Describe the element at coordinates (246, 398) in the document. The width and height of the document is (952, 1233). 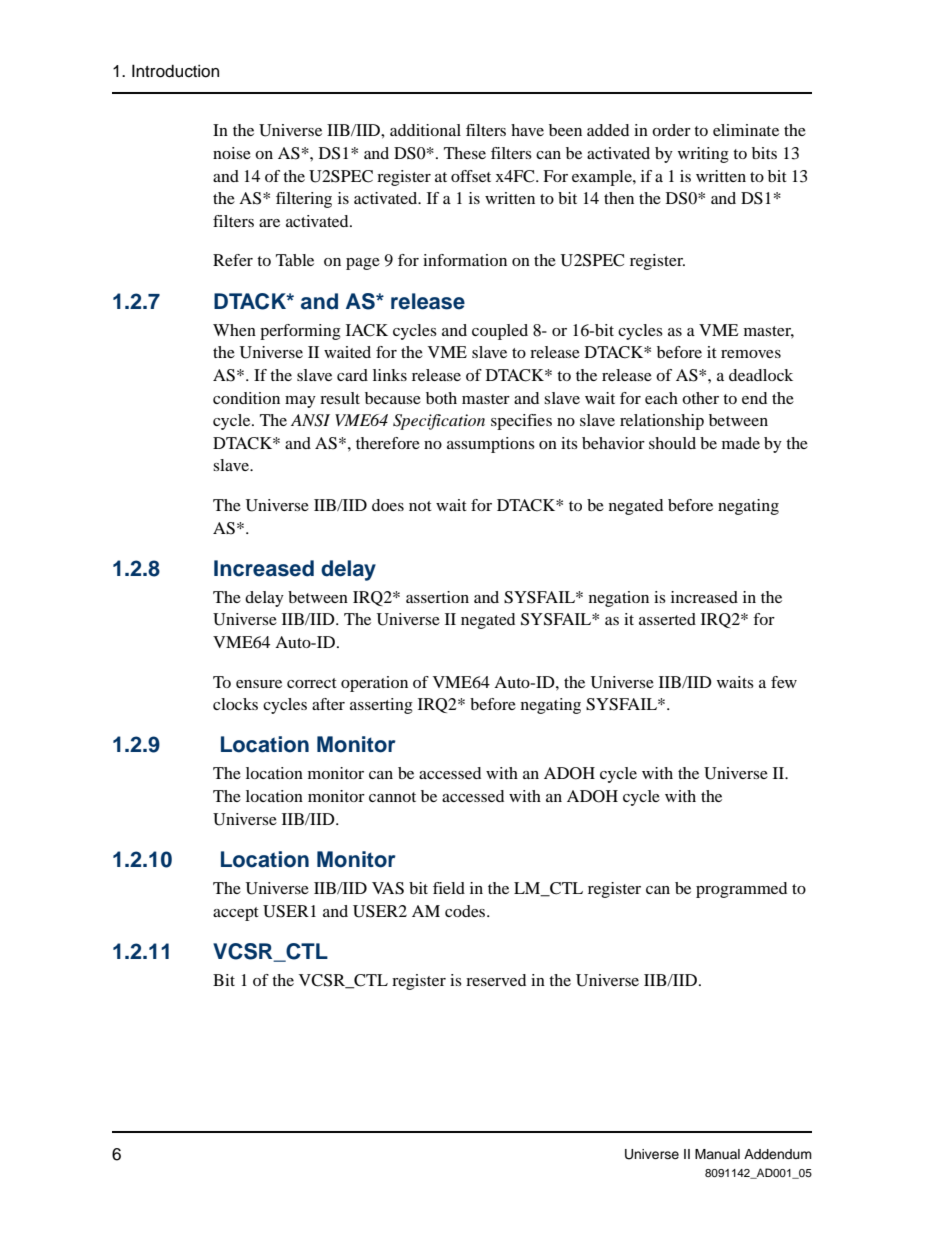
I see `condition` at that location.
